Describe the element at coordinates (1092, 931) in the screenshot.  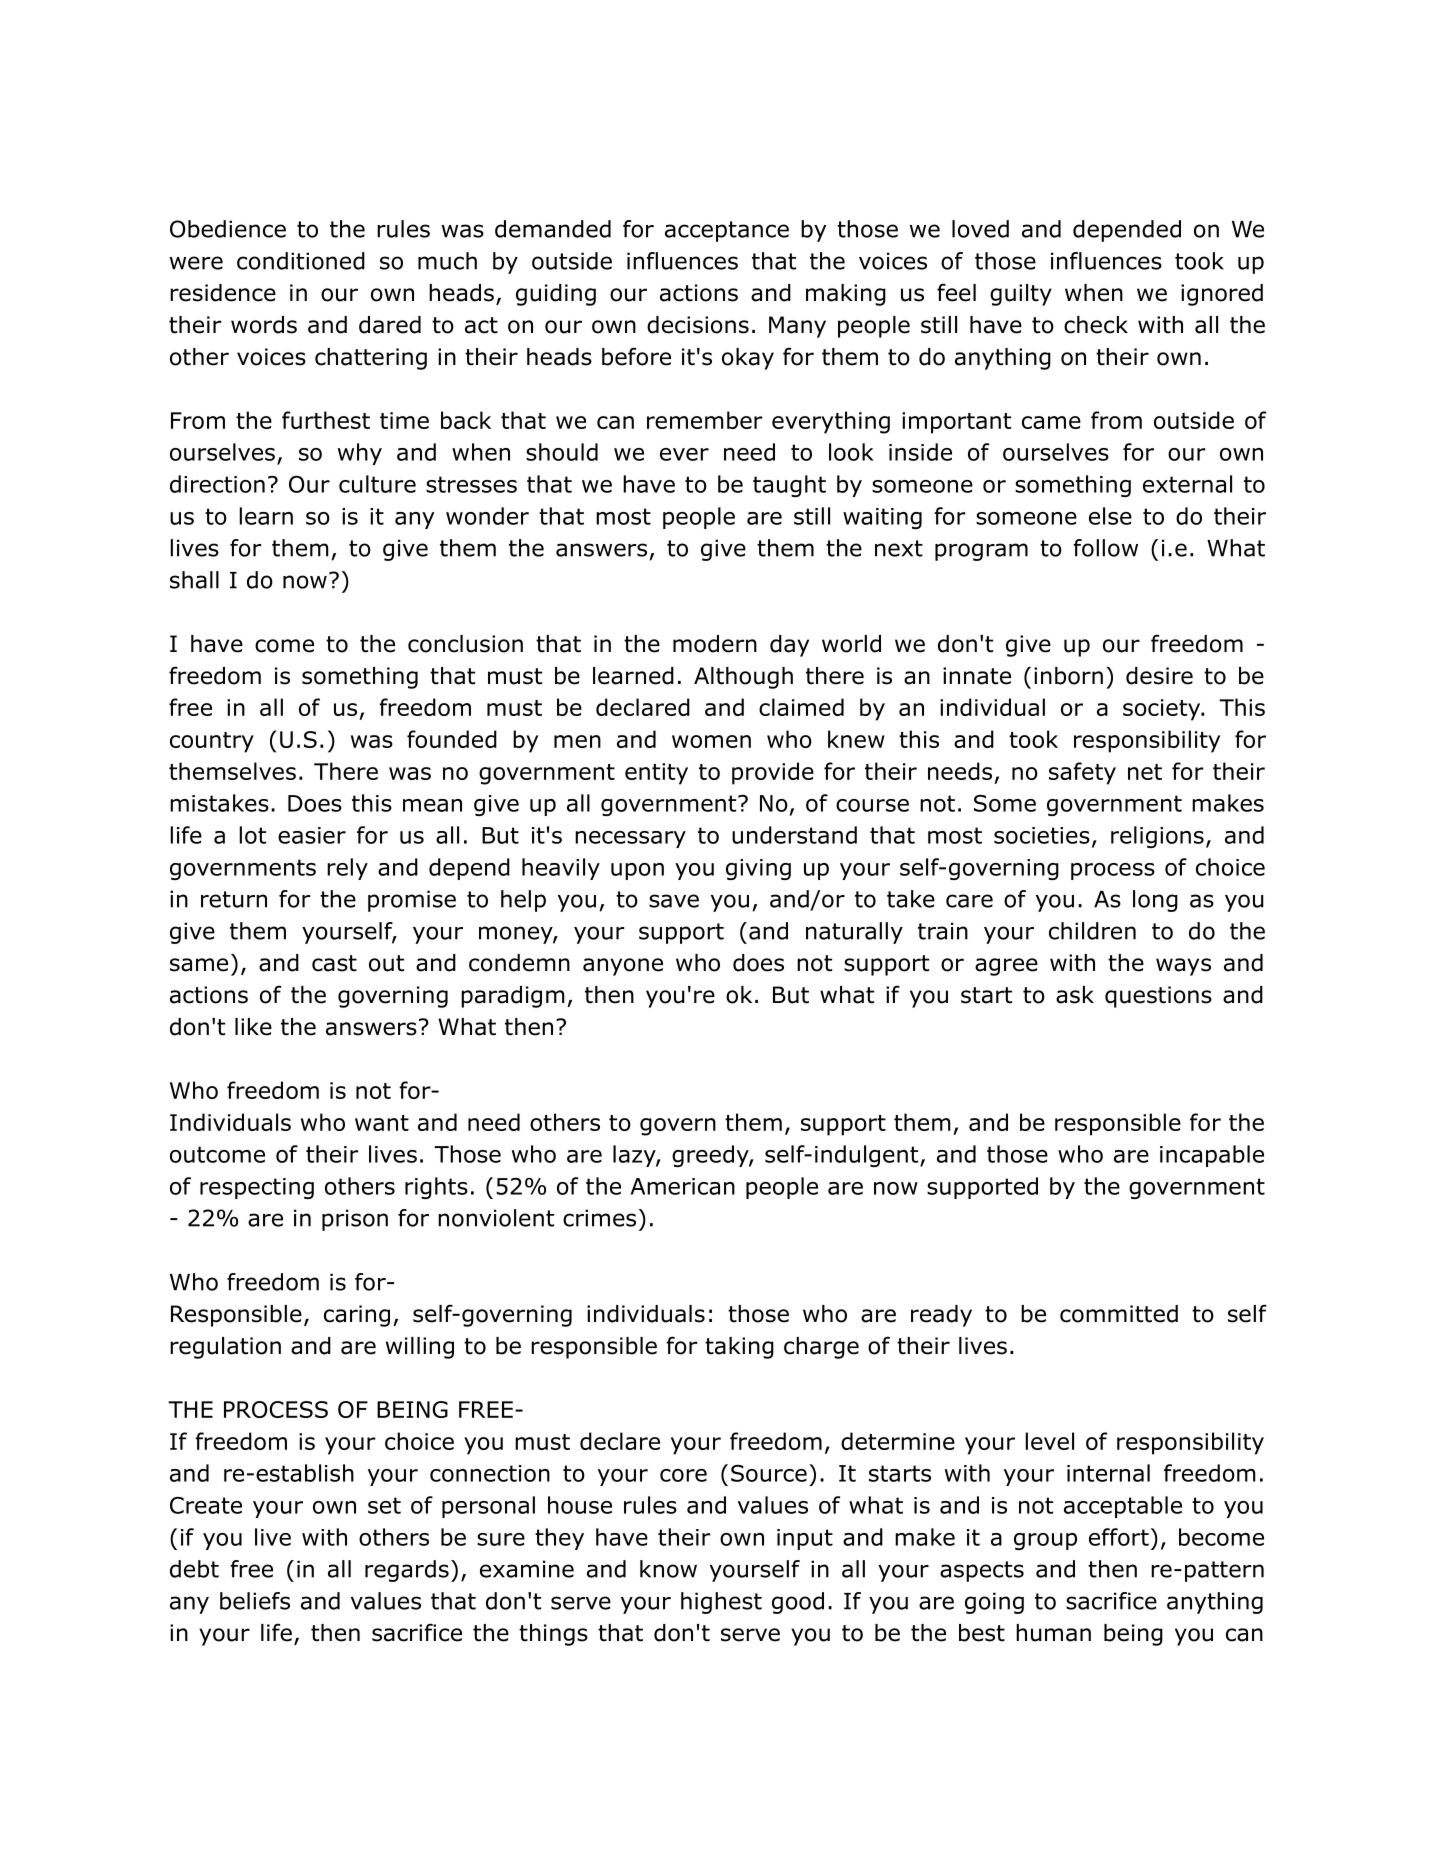
I see `children` at that location.
